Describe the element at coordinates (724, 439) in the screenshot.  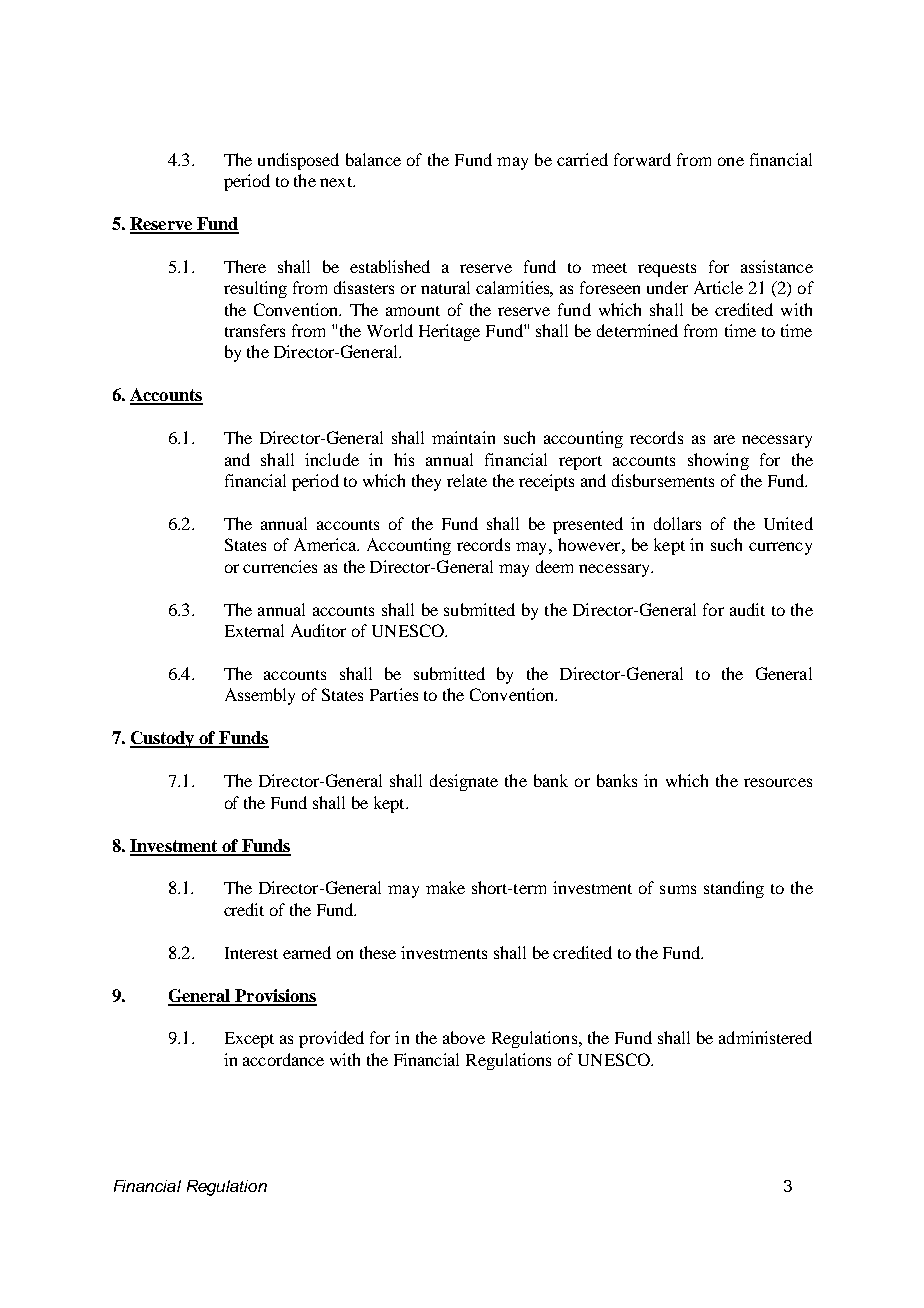
I see `are` at that location.
